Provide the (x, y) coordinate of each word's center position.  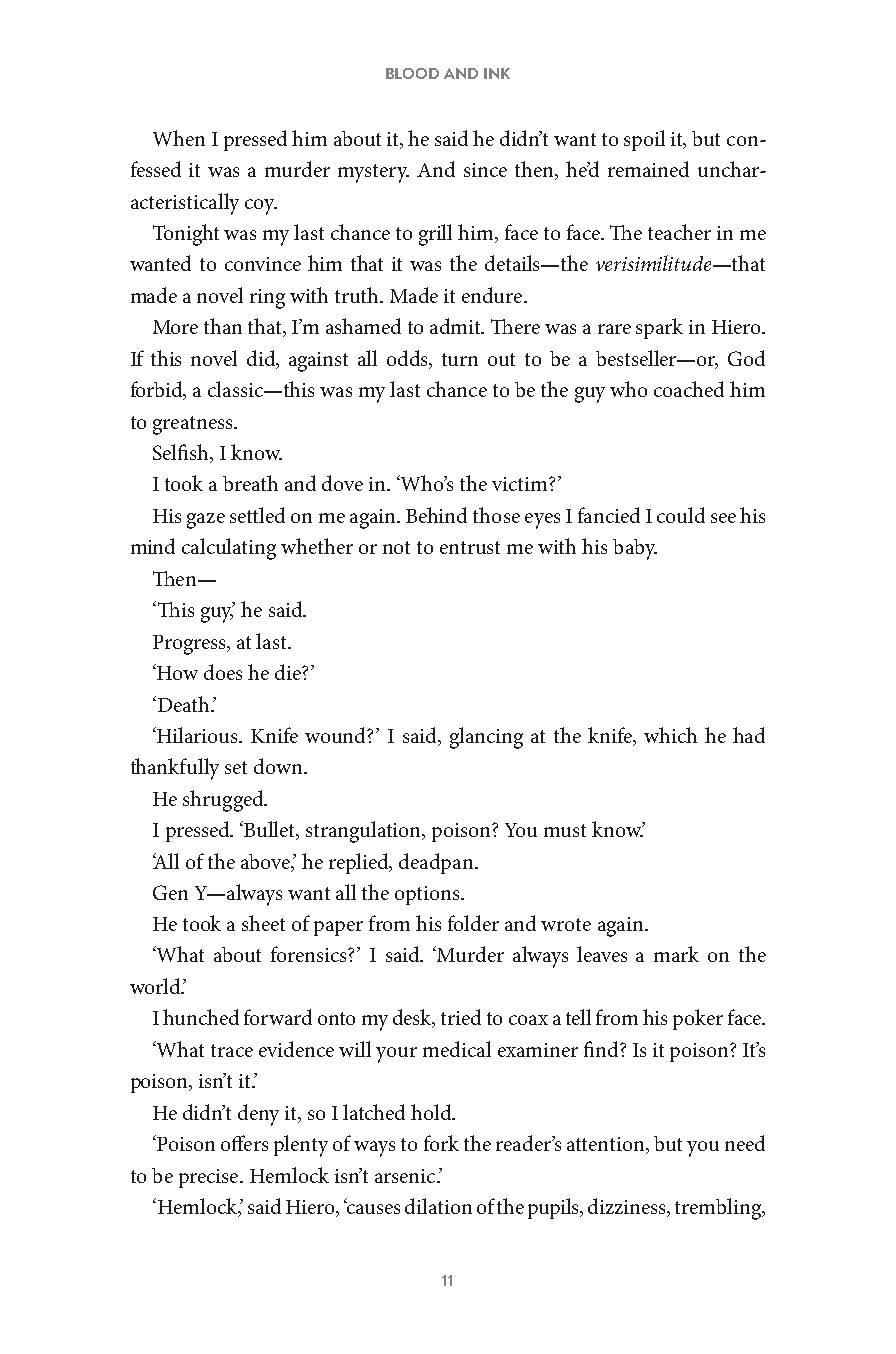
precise (210, 1178)
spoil (644, 140)
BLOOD (412, 73)
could (681, 515)
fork (441, 1143)
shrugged (224, 801)
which (670, 735)
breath (250, 483)
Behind (436, 515)
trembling (719, 1209)
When (179, 138)
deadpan (437, 863)
